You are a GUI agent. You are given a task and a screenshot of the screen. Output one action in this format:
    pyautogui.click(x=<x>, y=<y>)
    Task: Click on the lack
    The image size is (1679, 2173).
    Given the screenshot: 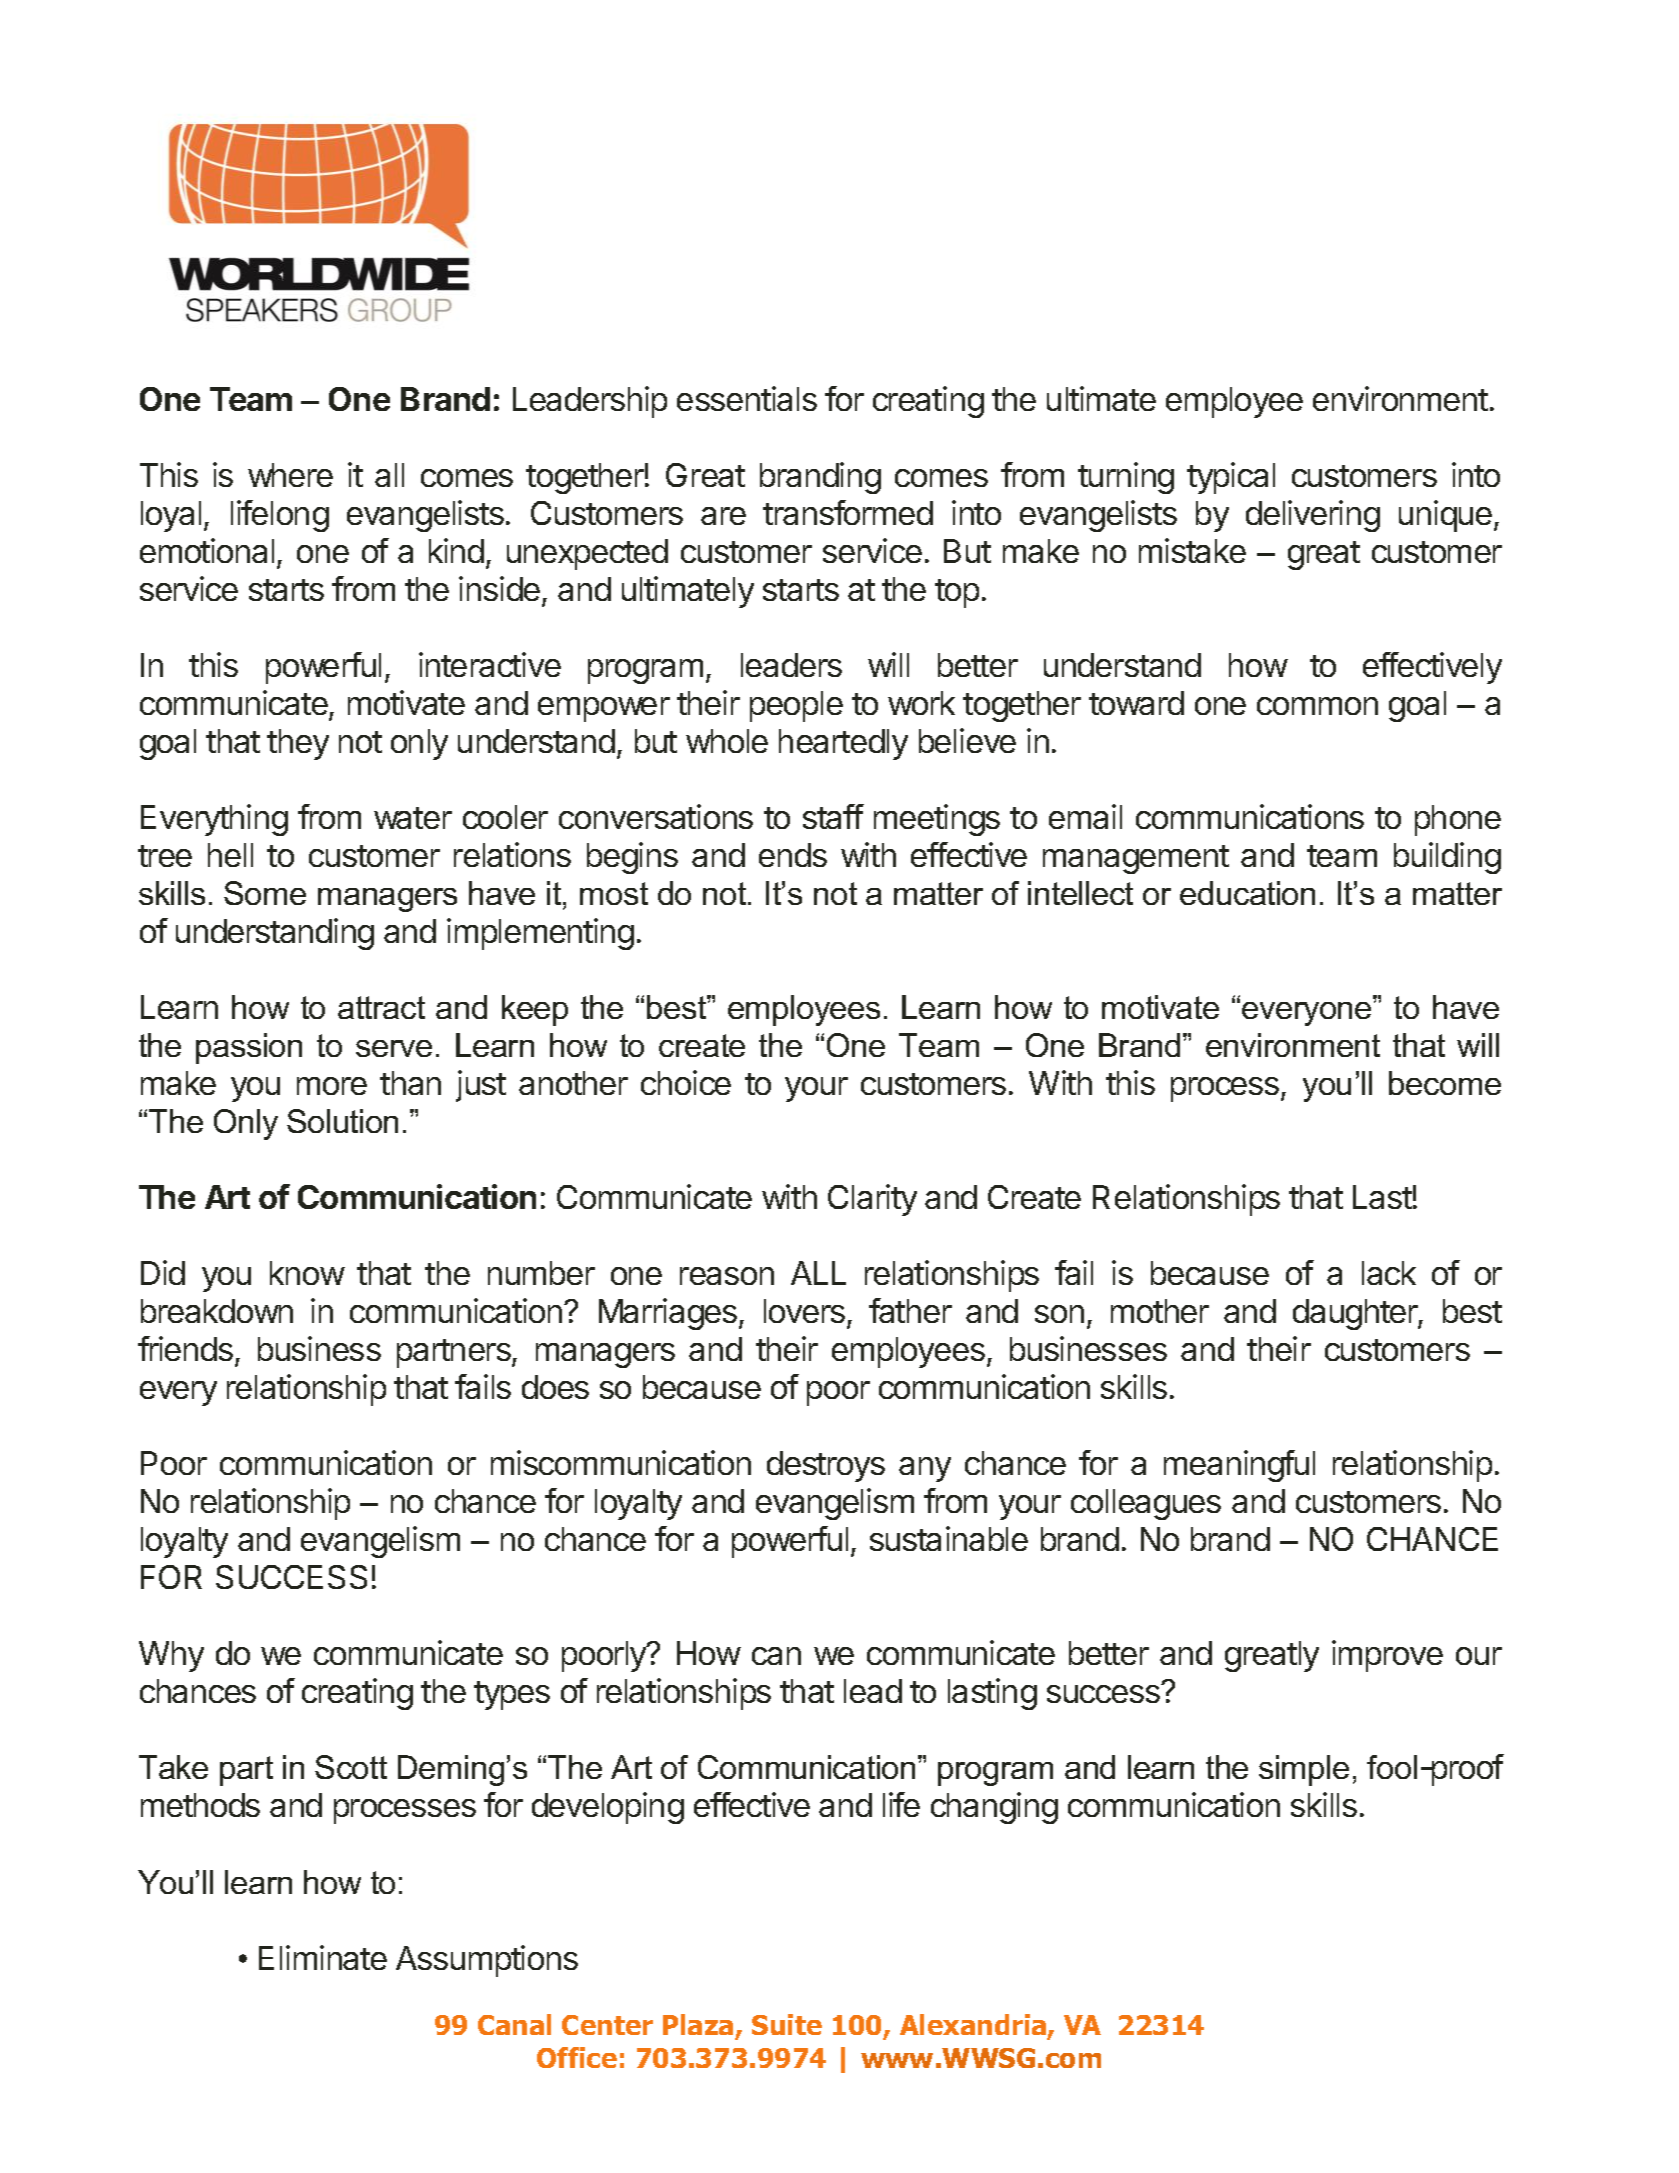 What is the action you would take?
    pyautogui.click(x=1389, y=1273)
